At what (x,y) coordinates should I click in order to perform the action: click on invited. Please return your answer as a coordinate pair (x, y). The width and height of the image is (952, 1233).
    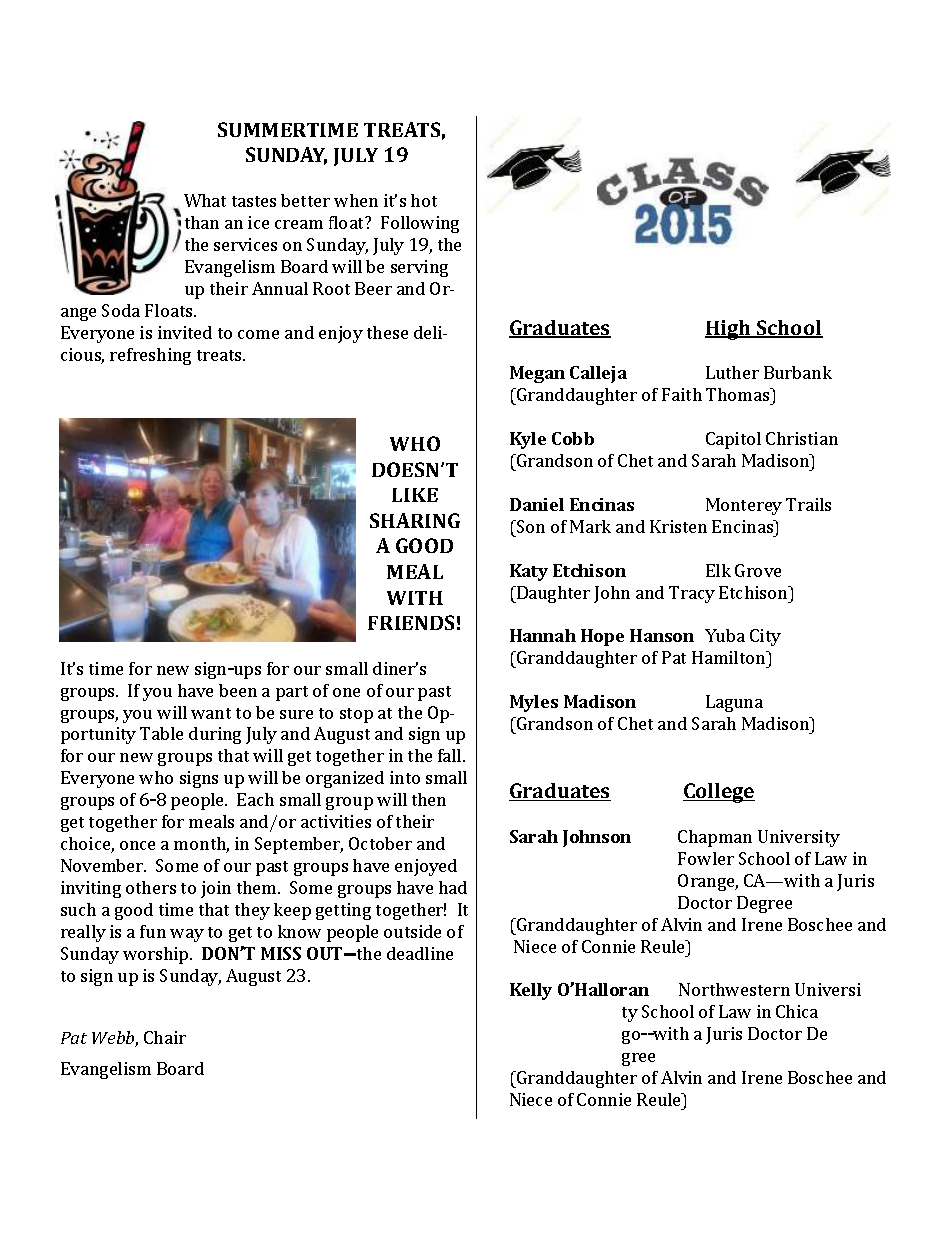
    Looking at the image, I should click on (185, 332).
